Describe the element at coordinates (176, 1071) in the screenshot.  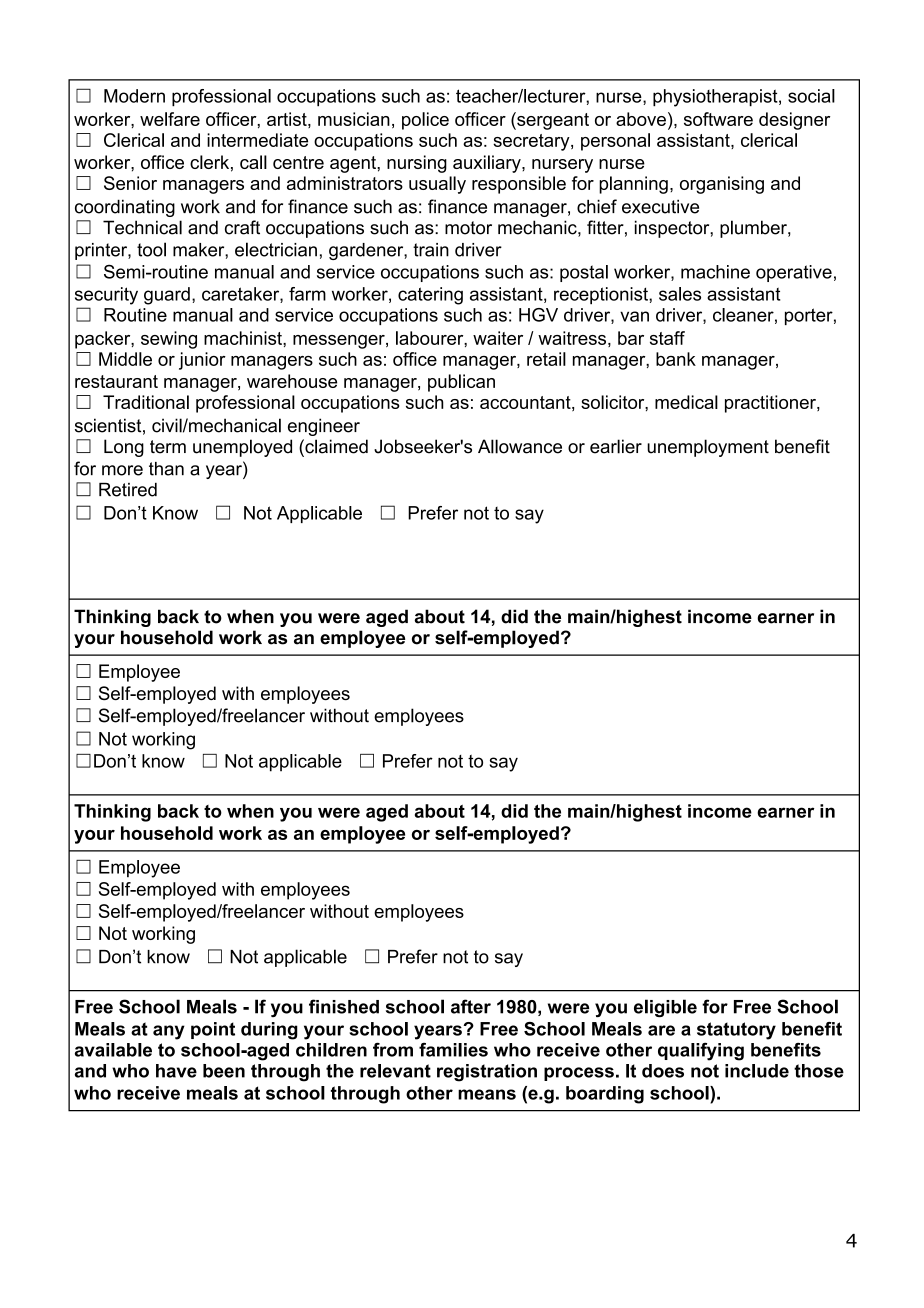
I see `have` at that location.
